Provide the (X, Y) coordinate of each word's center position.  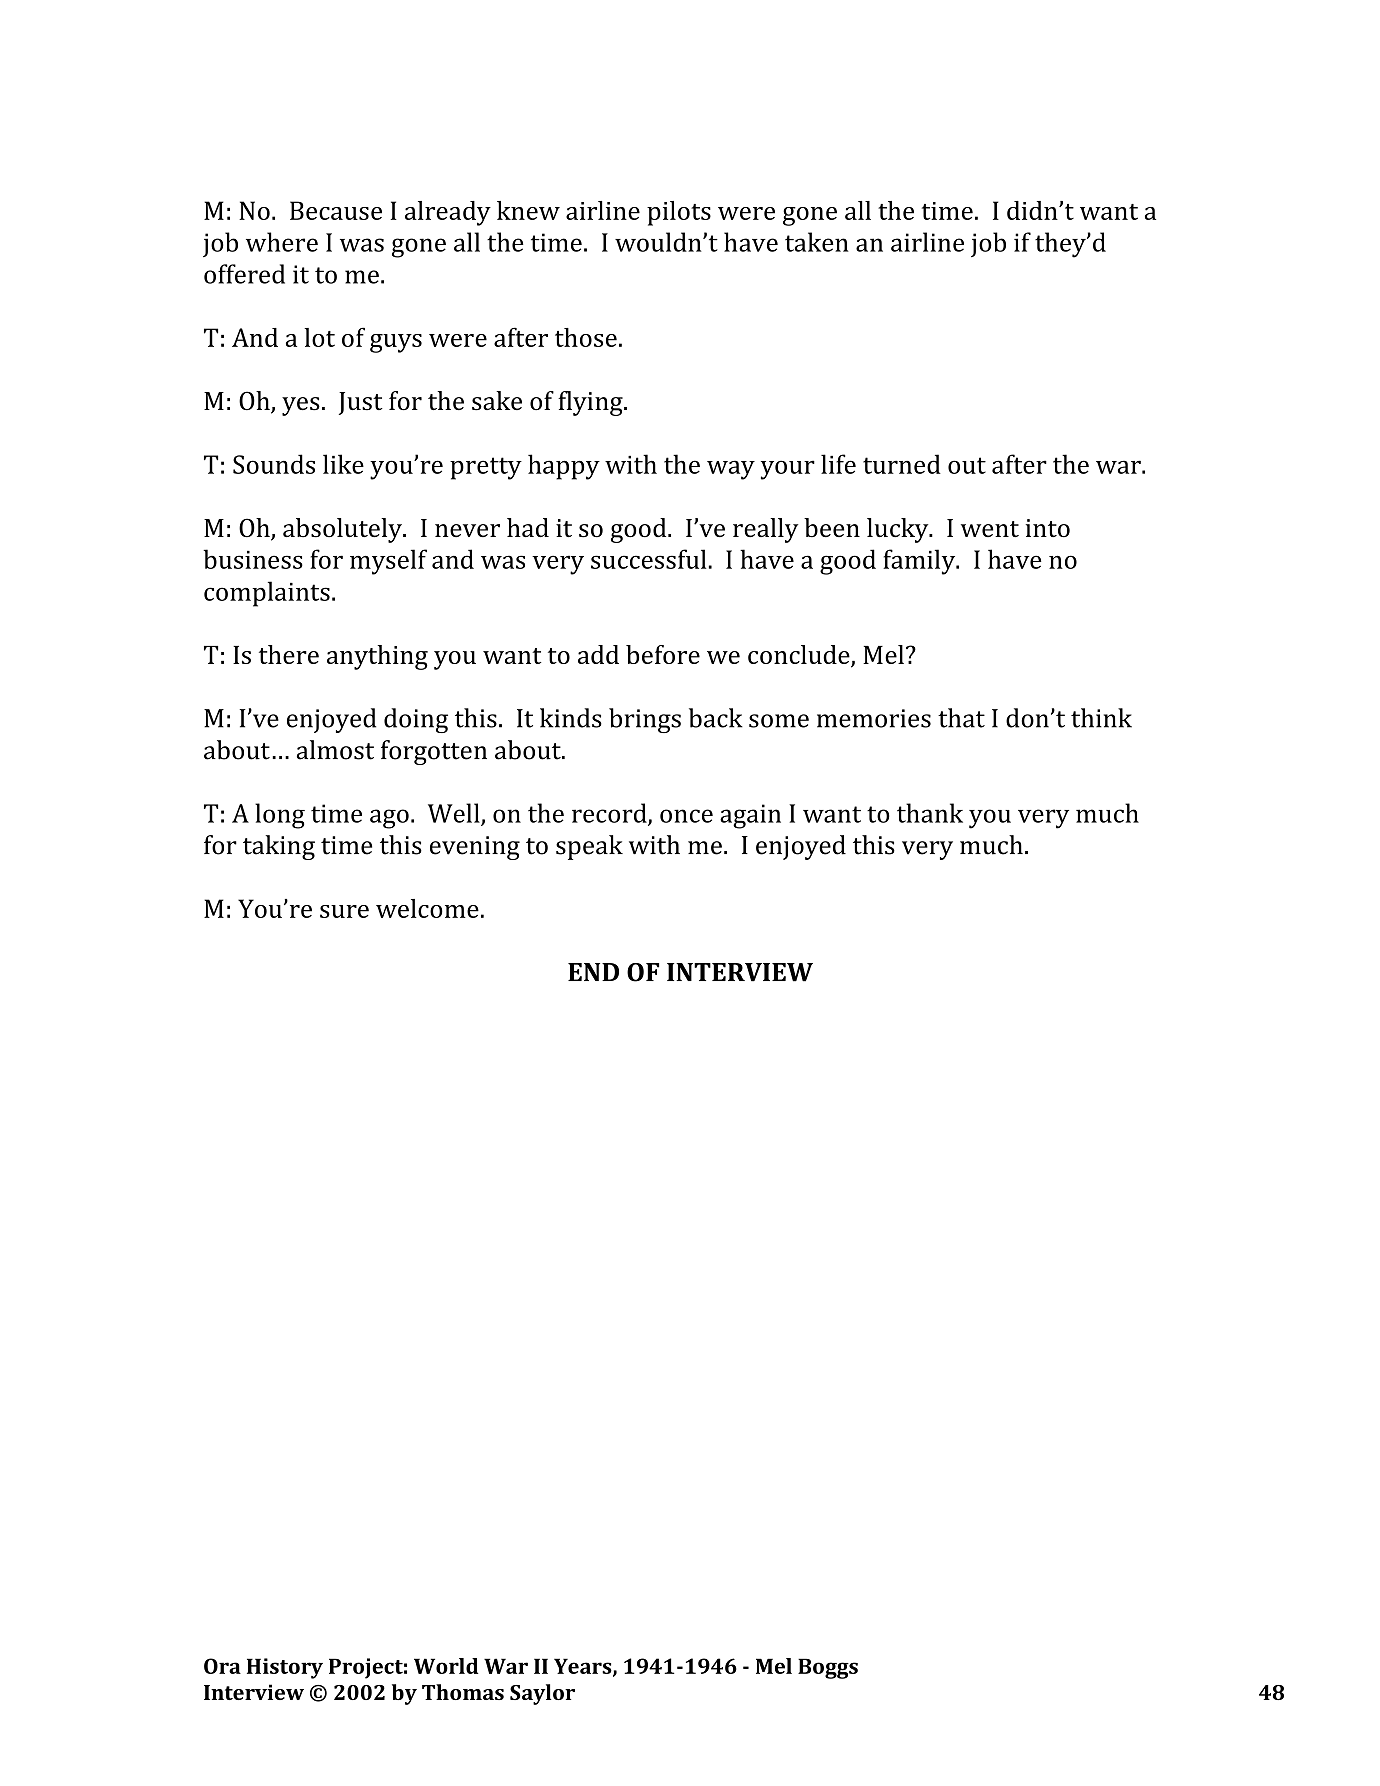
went (990, 529)
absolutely (343, 530)
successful (648, 559)
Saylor (542, 1694)
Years (584, 1667)
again (750, 816)
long (280, 816)
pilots (679, 213)
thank (930, 813)
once (686, 816)
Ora (222, 1666)
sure (344, 911)
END (593, 972)
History (285, 1668)
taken (817, 242)
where (282, 242)
